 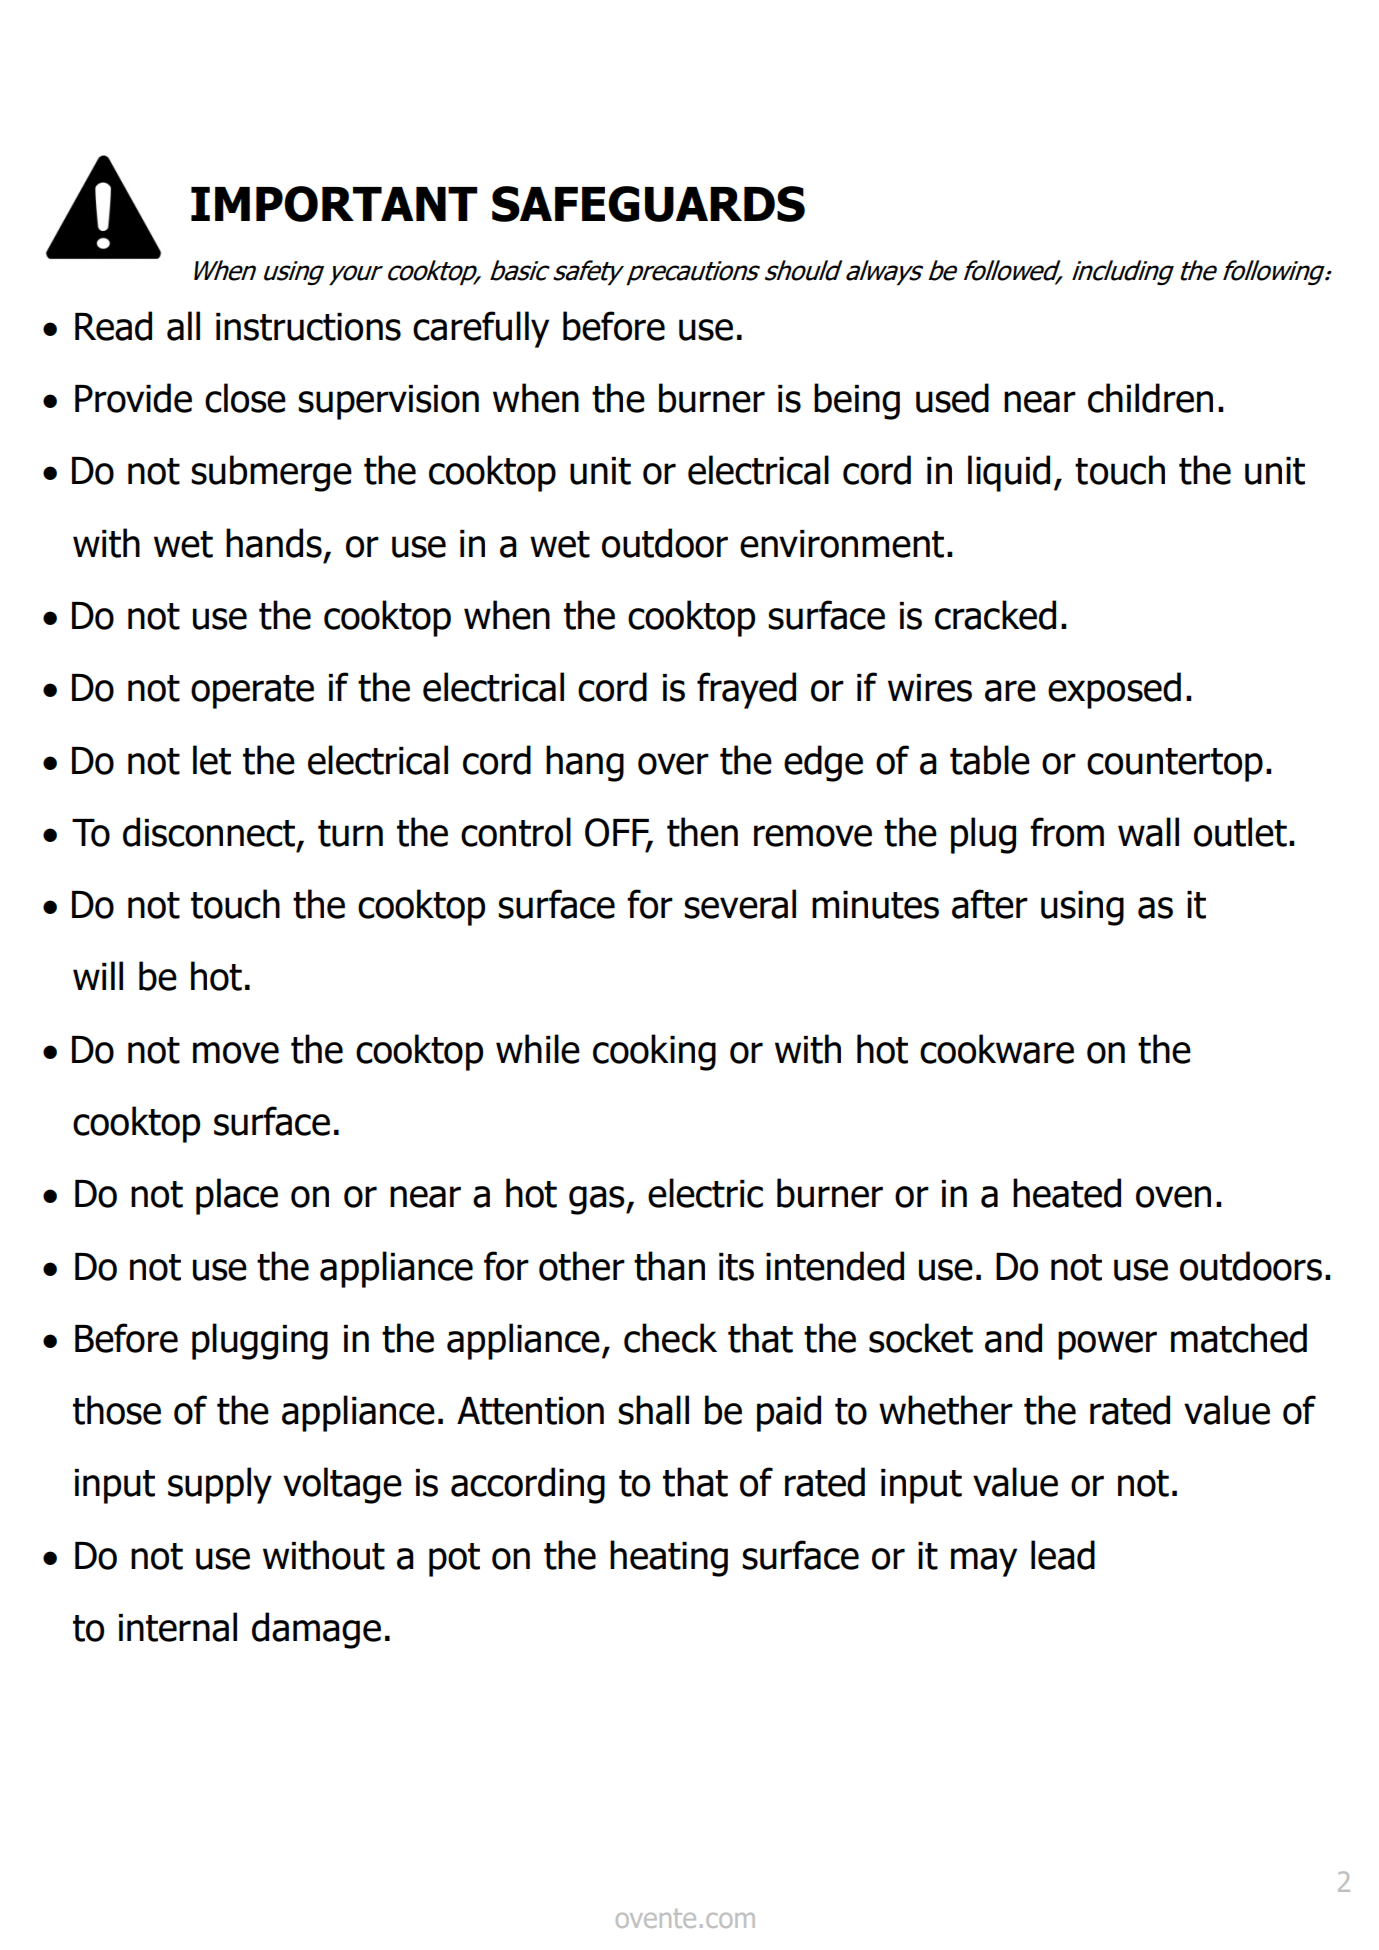 What do you see at coordinates (178, 1627) in the screenshot?
I see `internal` at bounding box center [178, 1627].
